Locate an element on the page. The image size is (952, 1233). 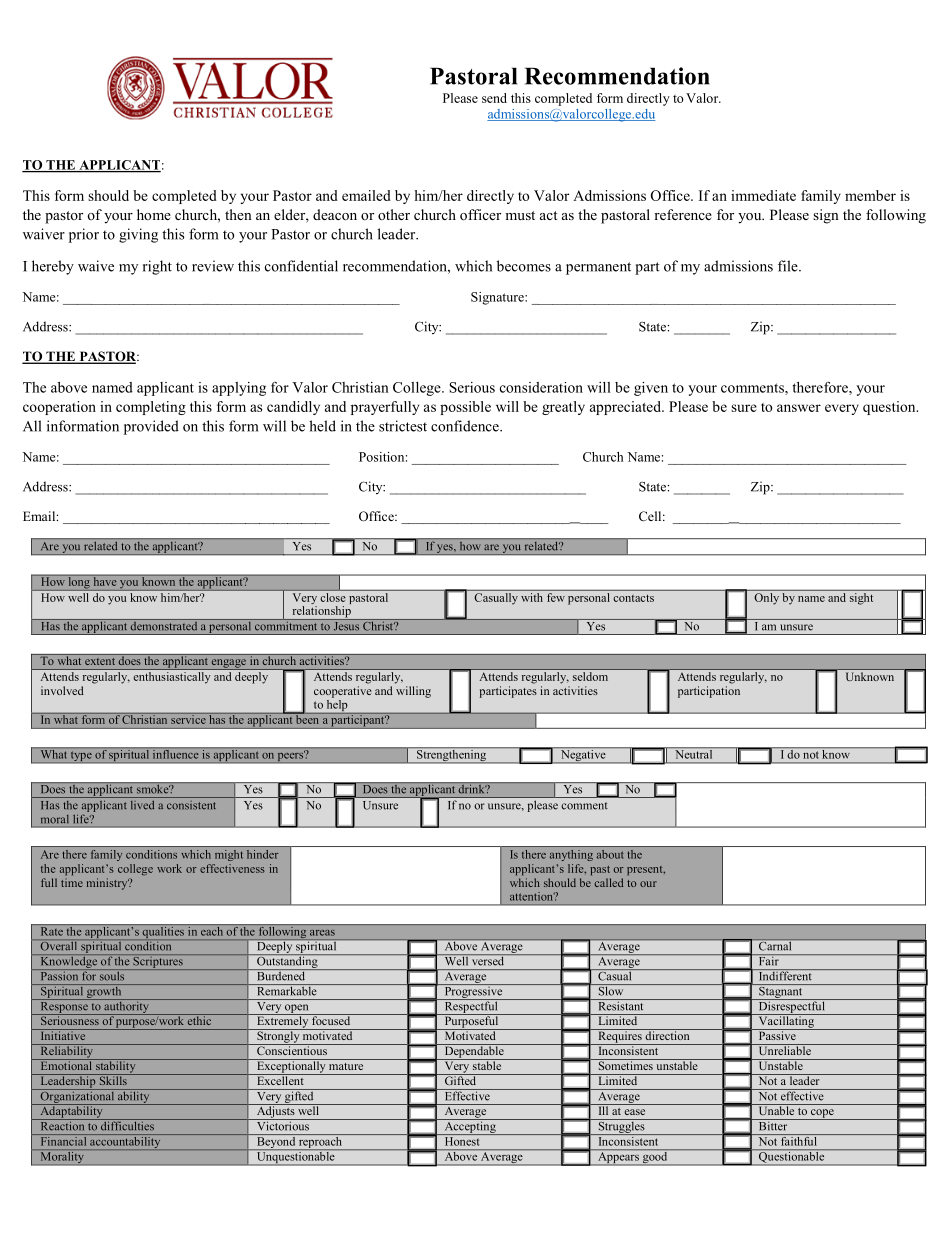
Accepting is located at coordinates (470, 1127).
